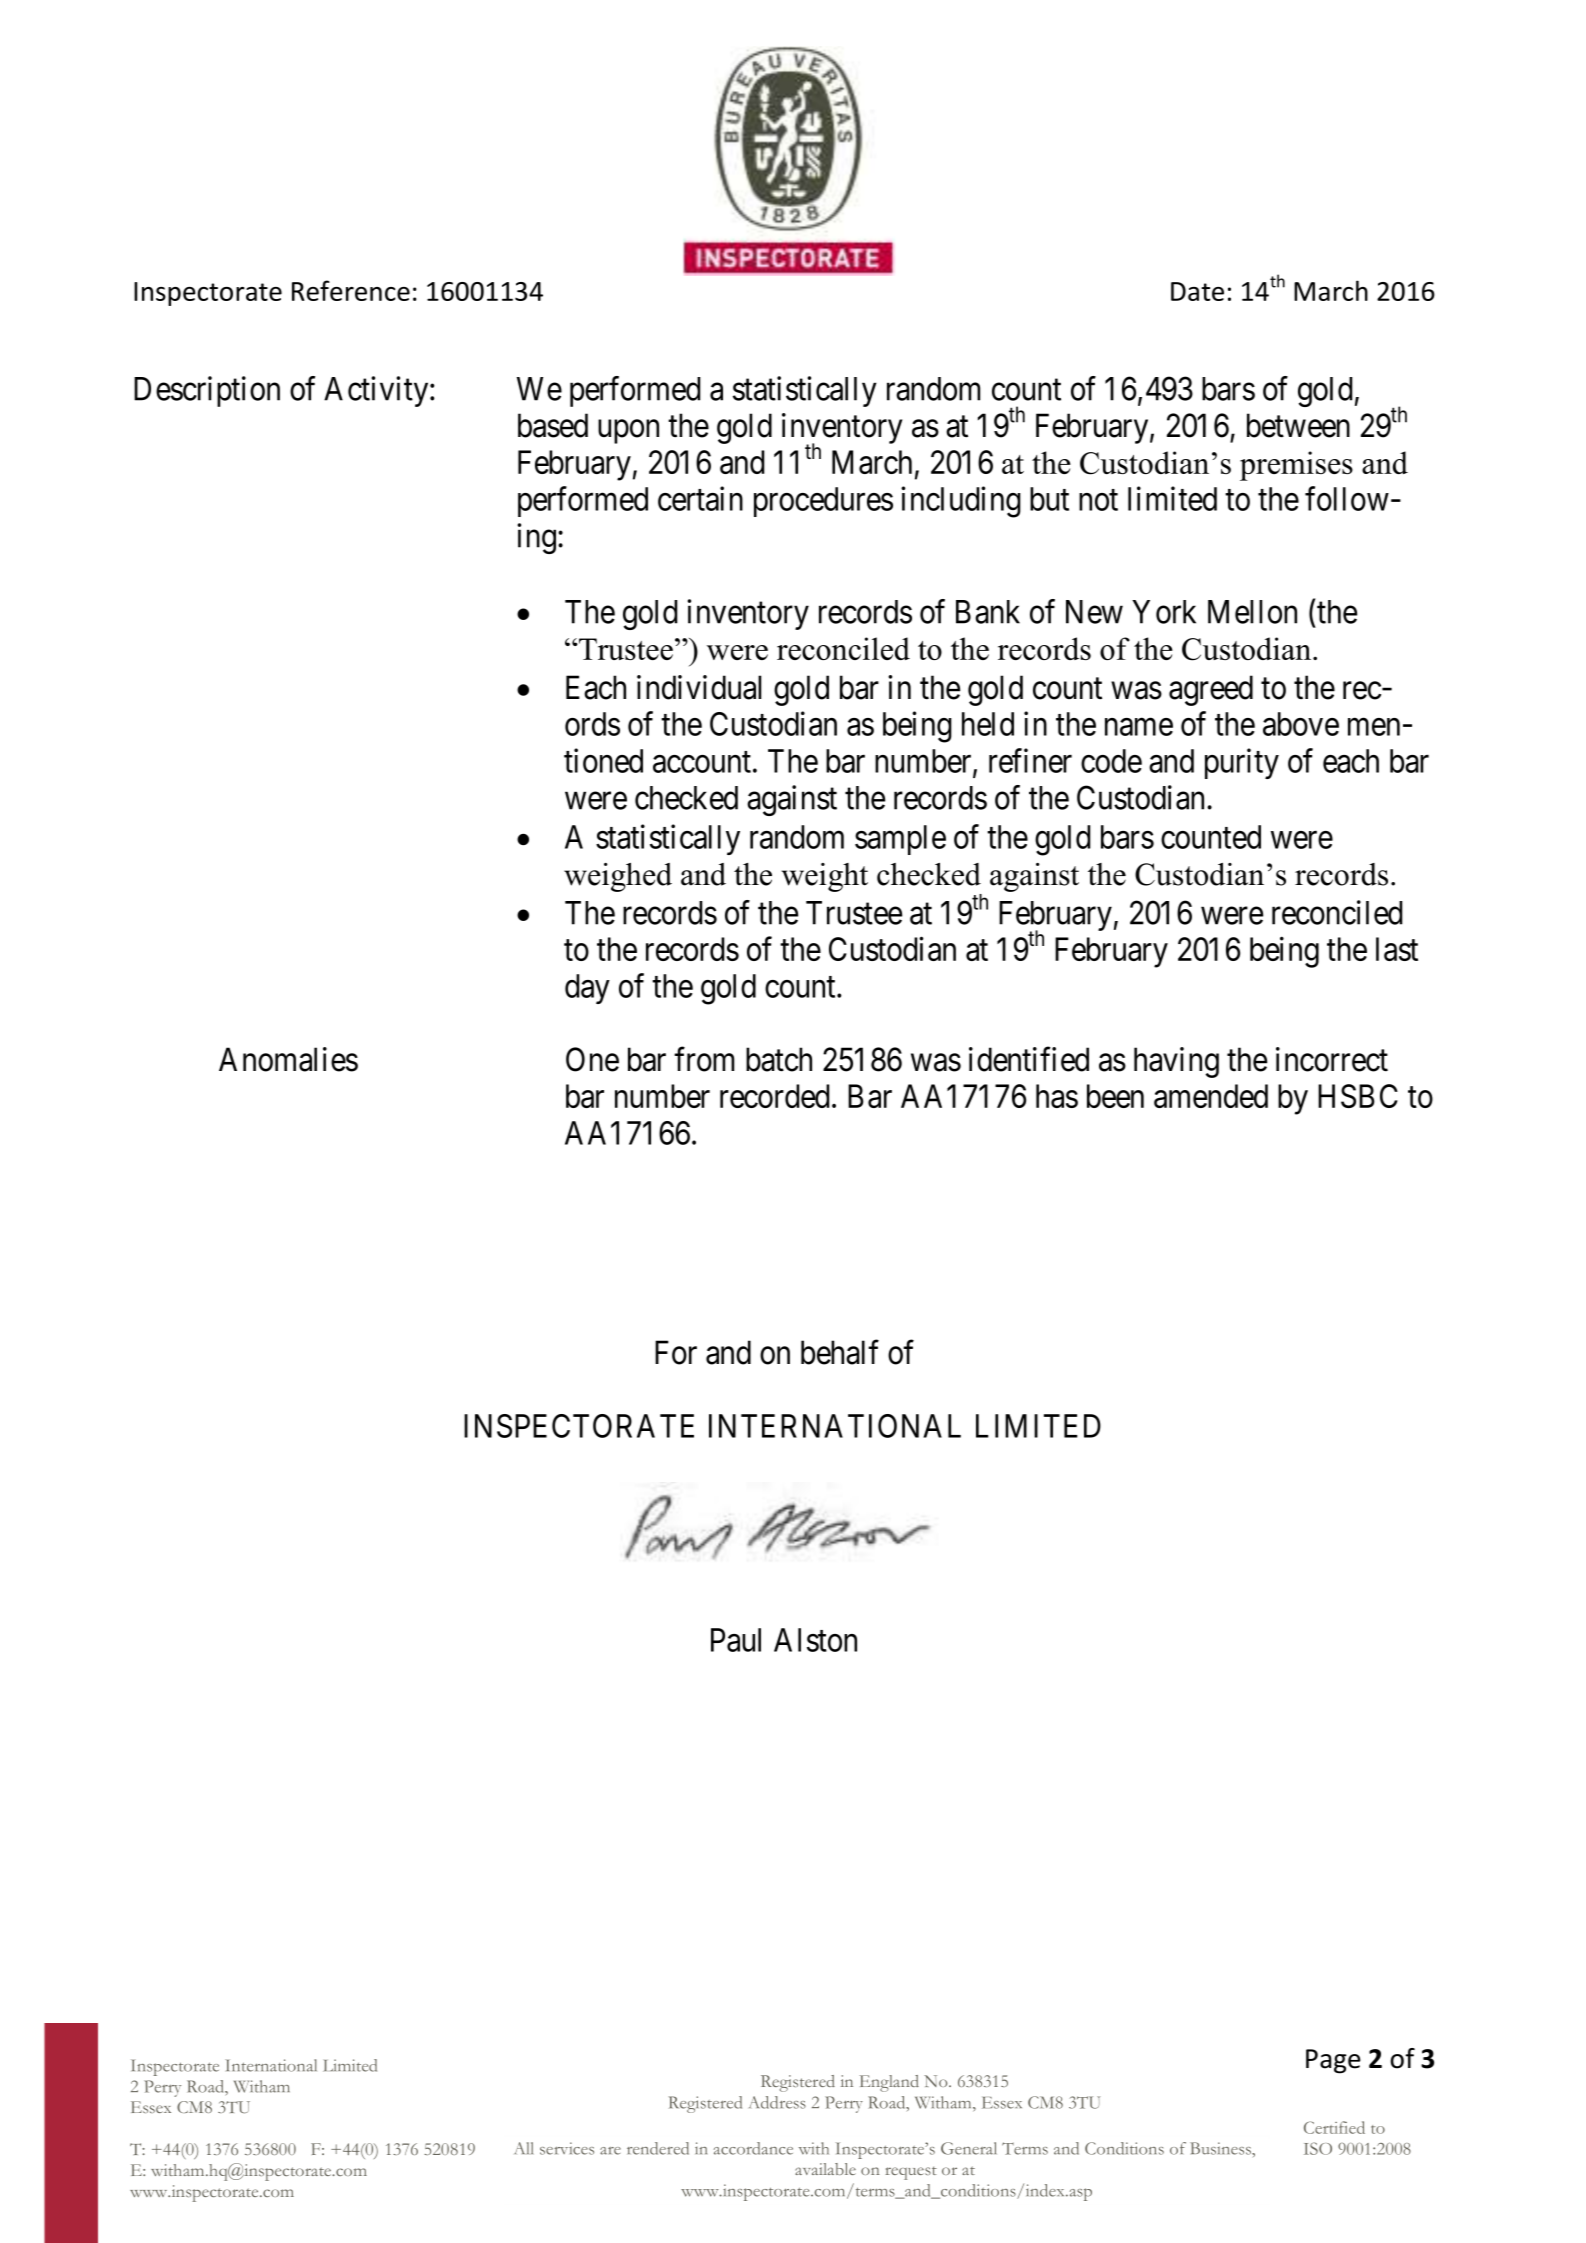 Image resolution: width=1586 pixels, height=2243 pixels. I want to click on amended, so click(1211, 1096).
